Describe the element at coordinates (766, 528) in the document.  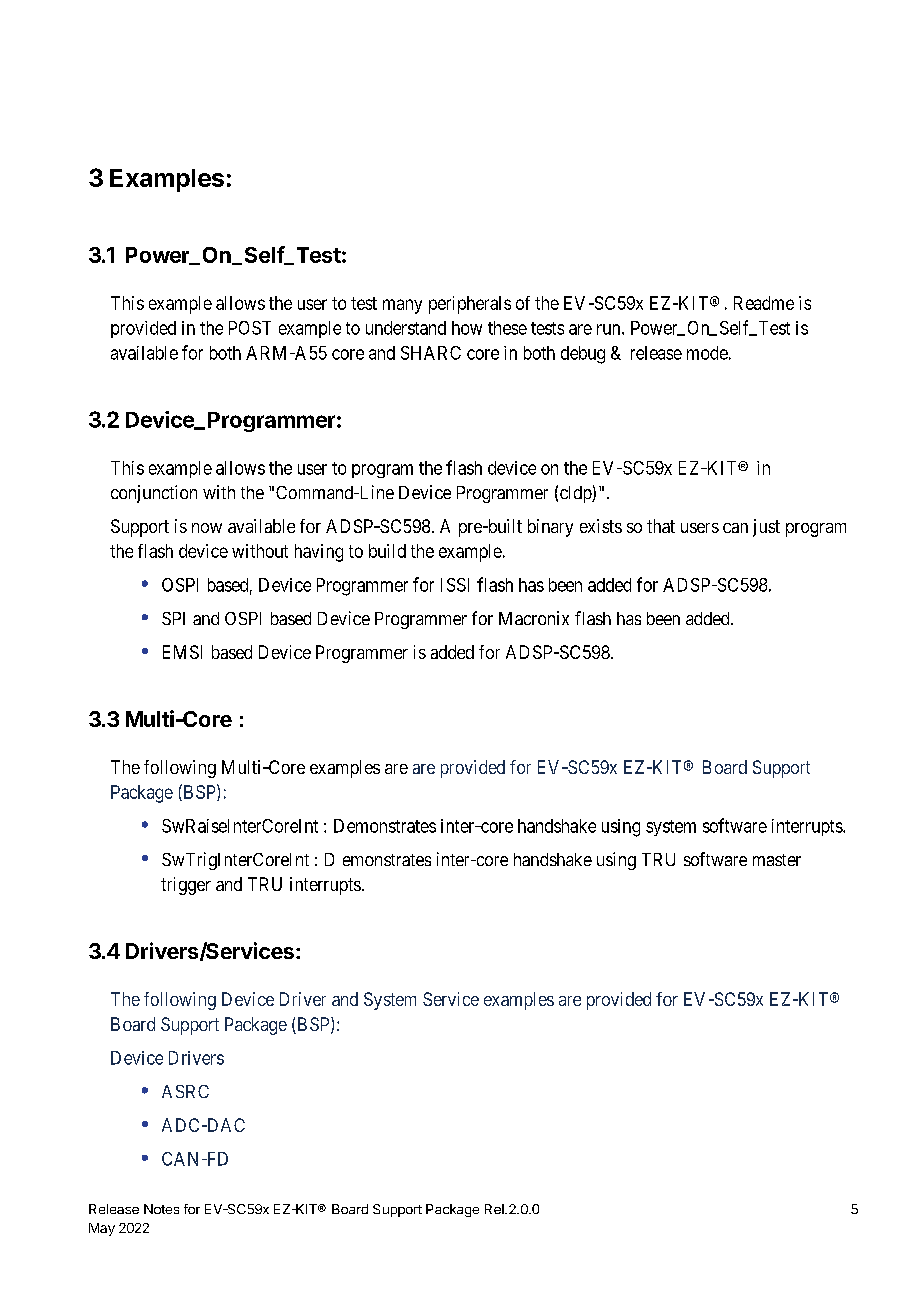
I see `just` at that location.
